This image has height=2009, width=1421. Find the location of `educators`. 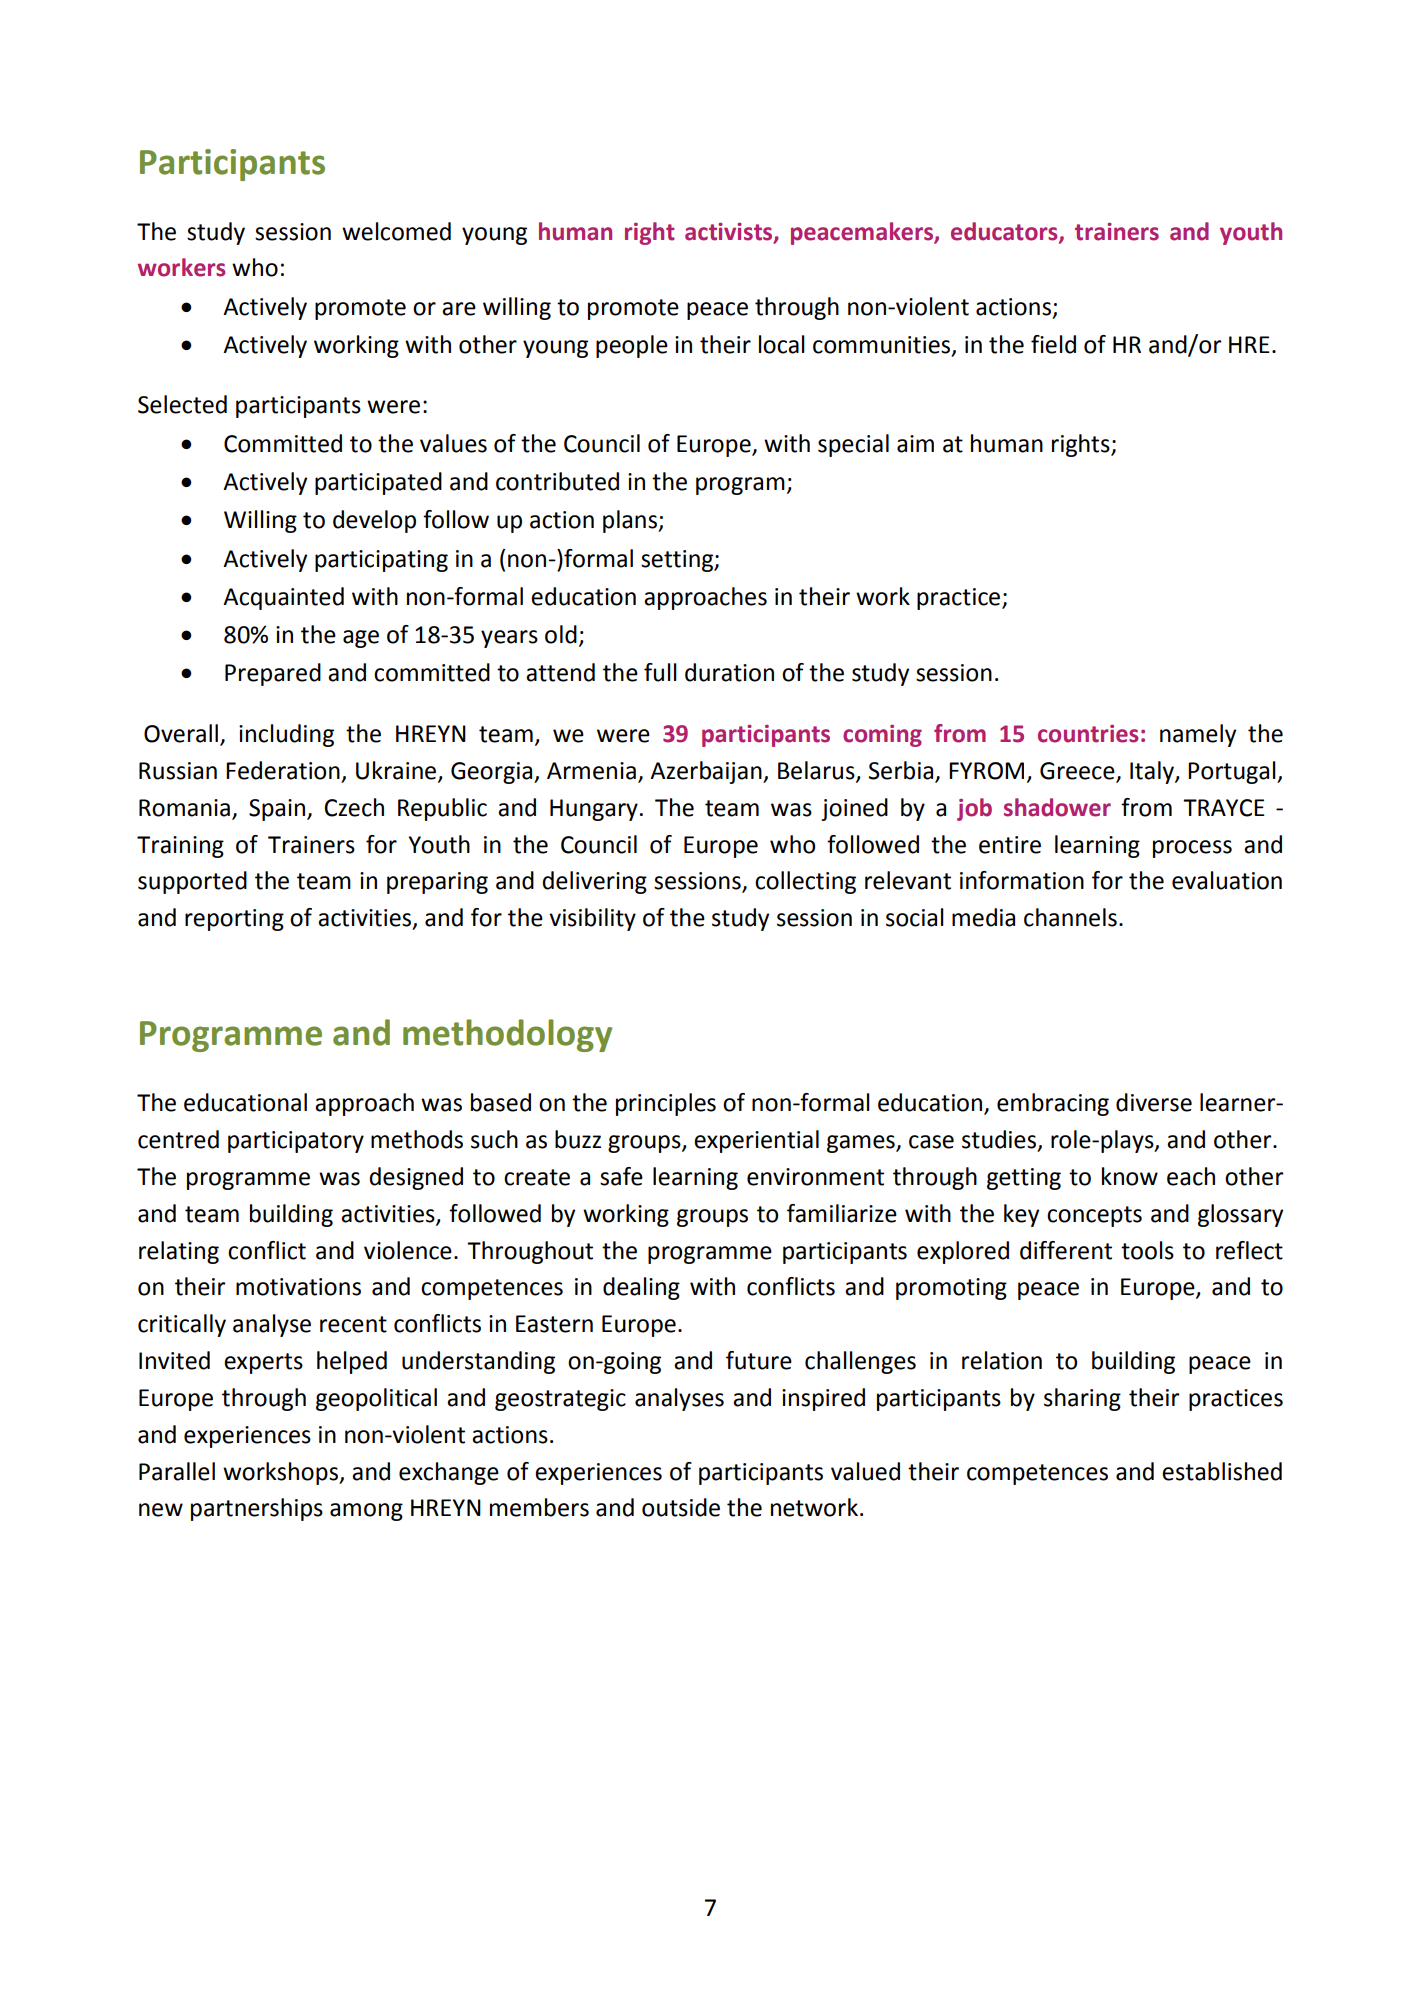

educators is located at coordinates (1005, 232).
